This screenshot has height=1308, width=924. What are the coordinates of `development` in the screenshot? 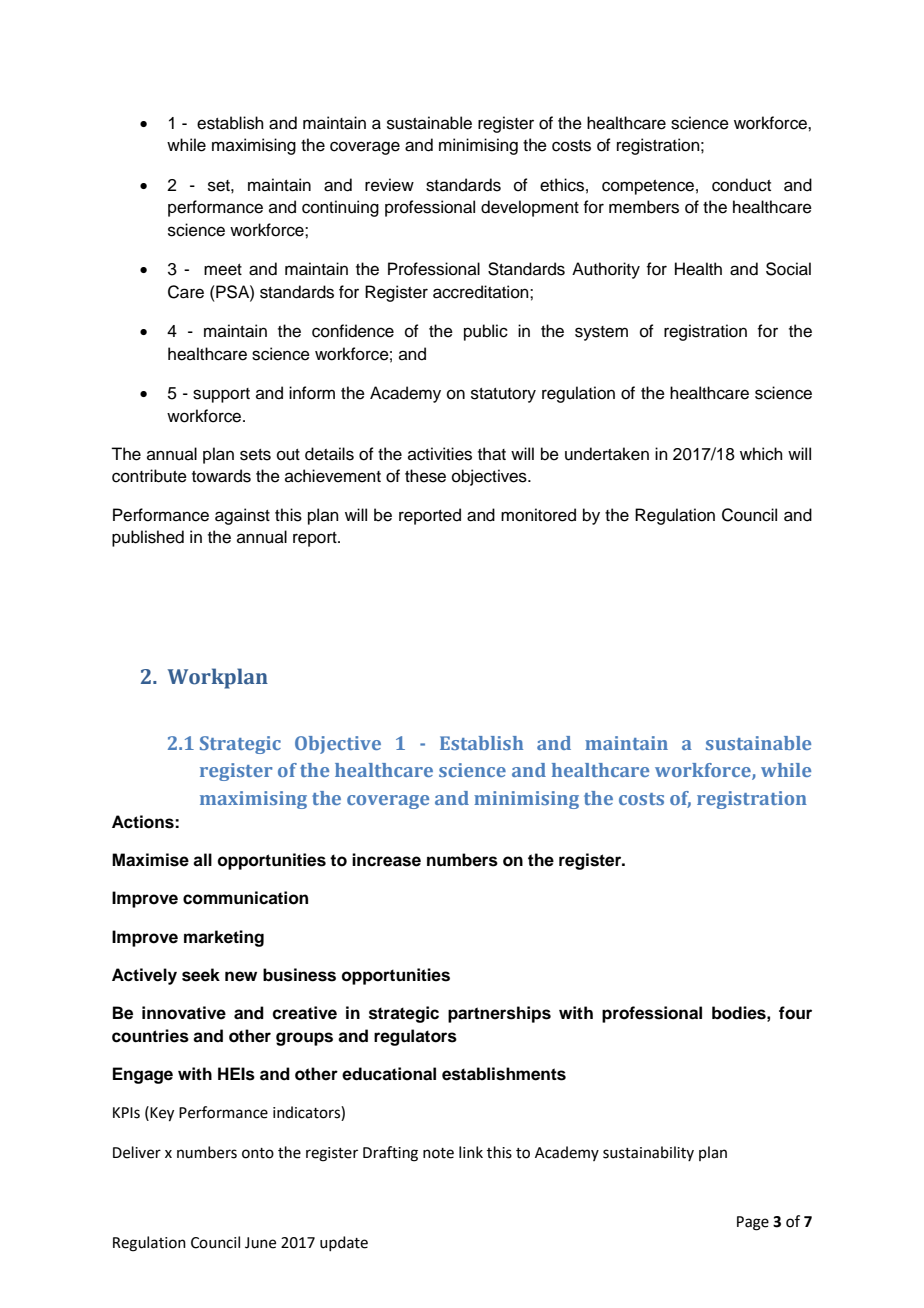 It's located at (530, 208).
